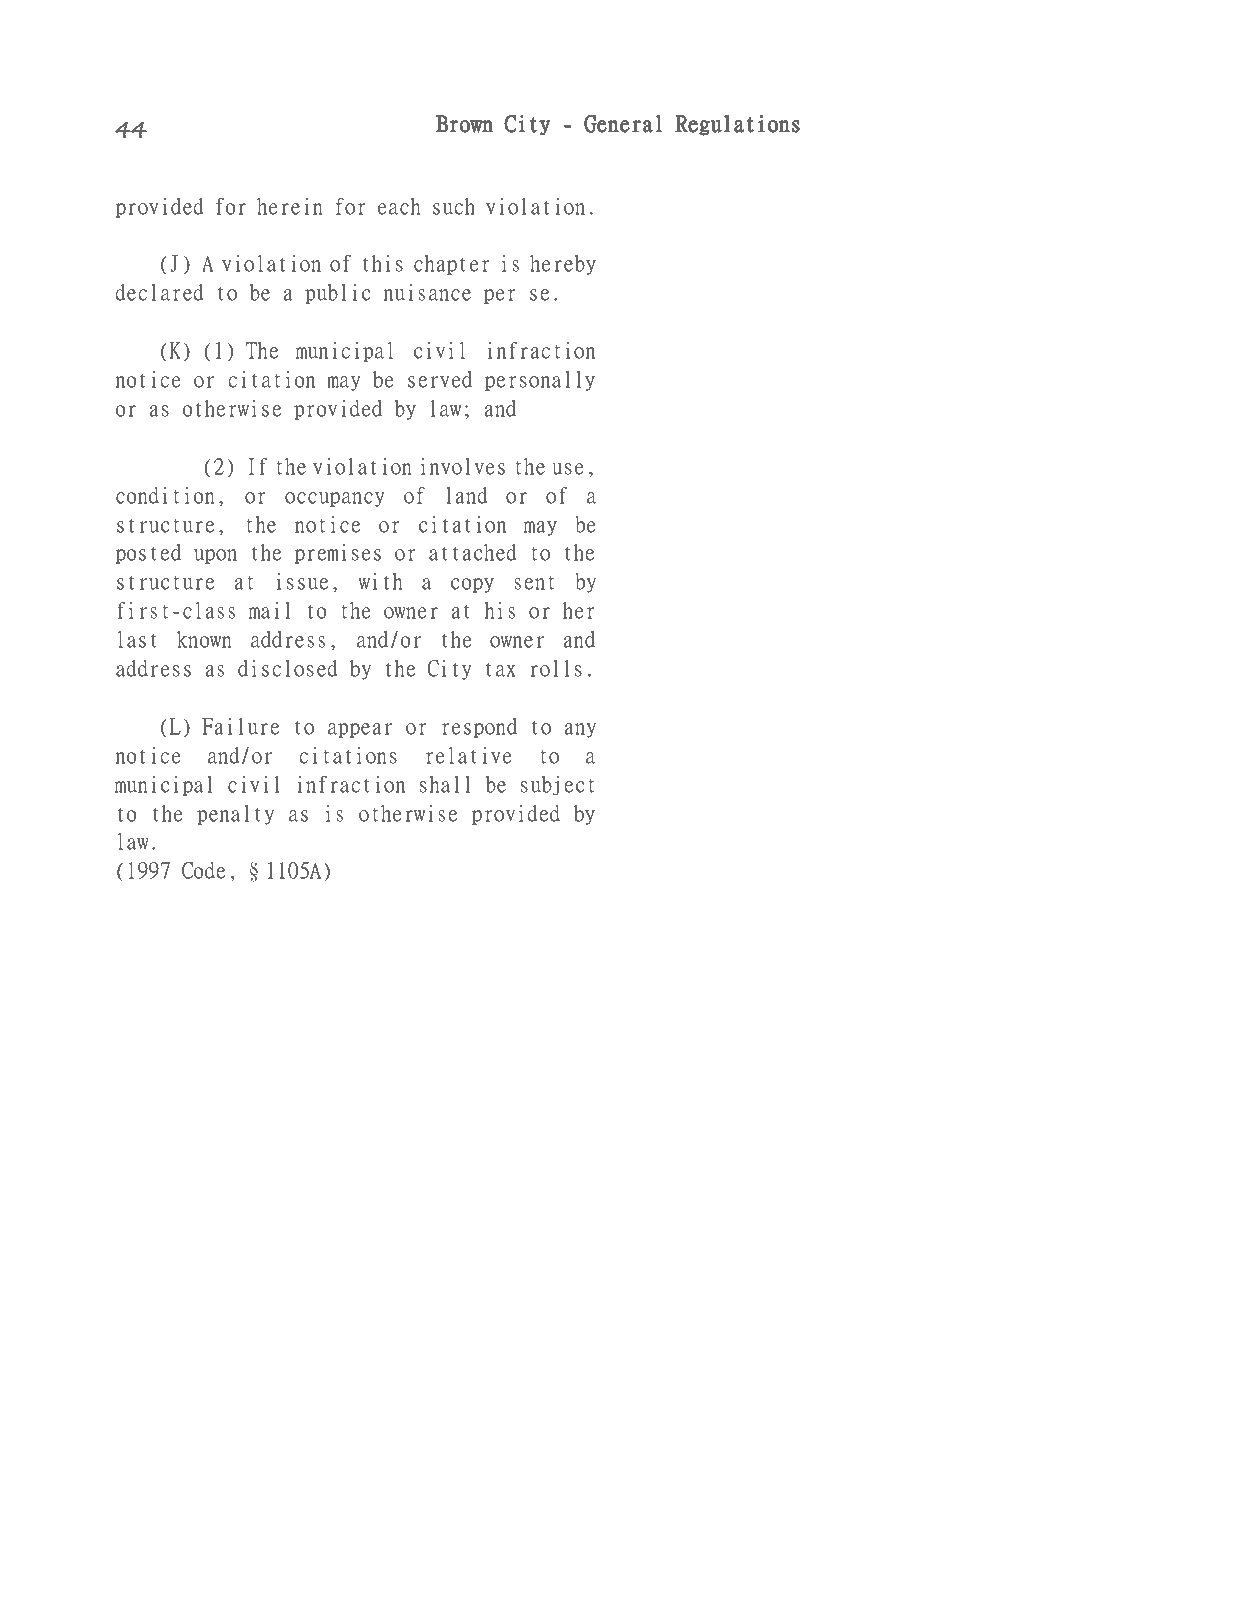 This screenshot has width=1238, height=1603. What do you see at coordinates (534, 583) in the screenshot?
I see `sent` at bounding box center [534, 583].
